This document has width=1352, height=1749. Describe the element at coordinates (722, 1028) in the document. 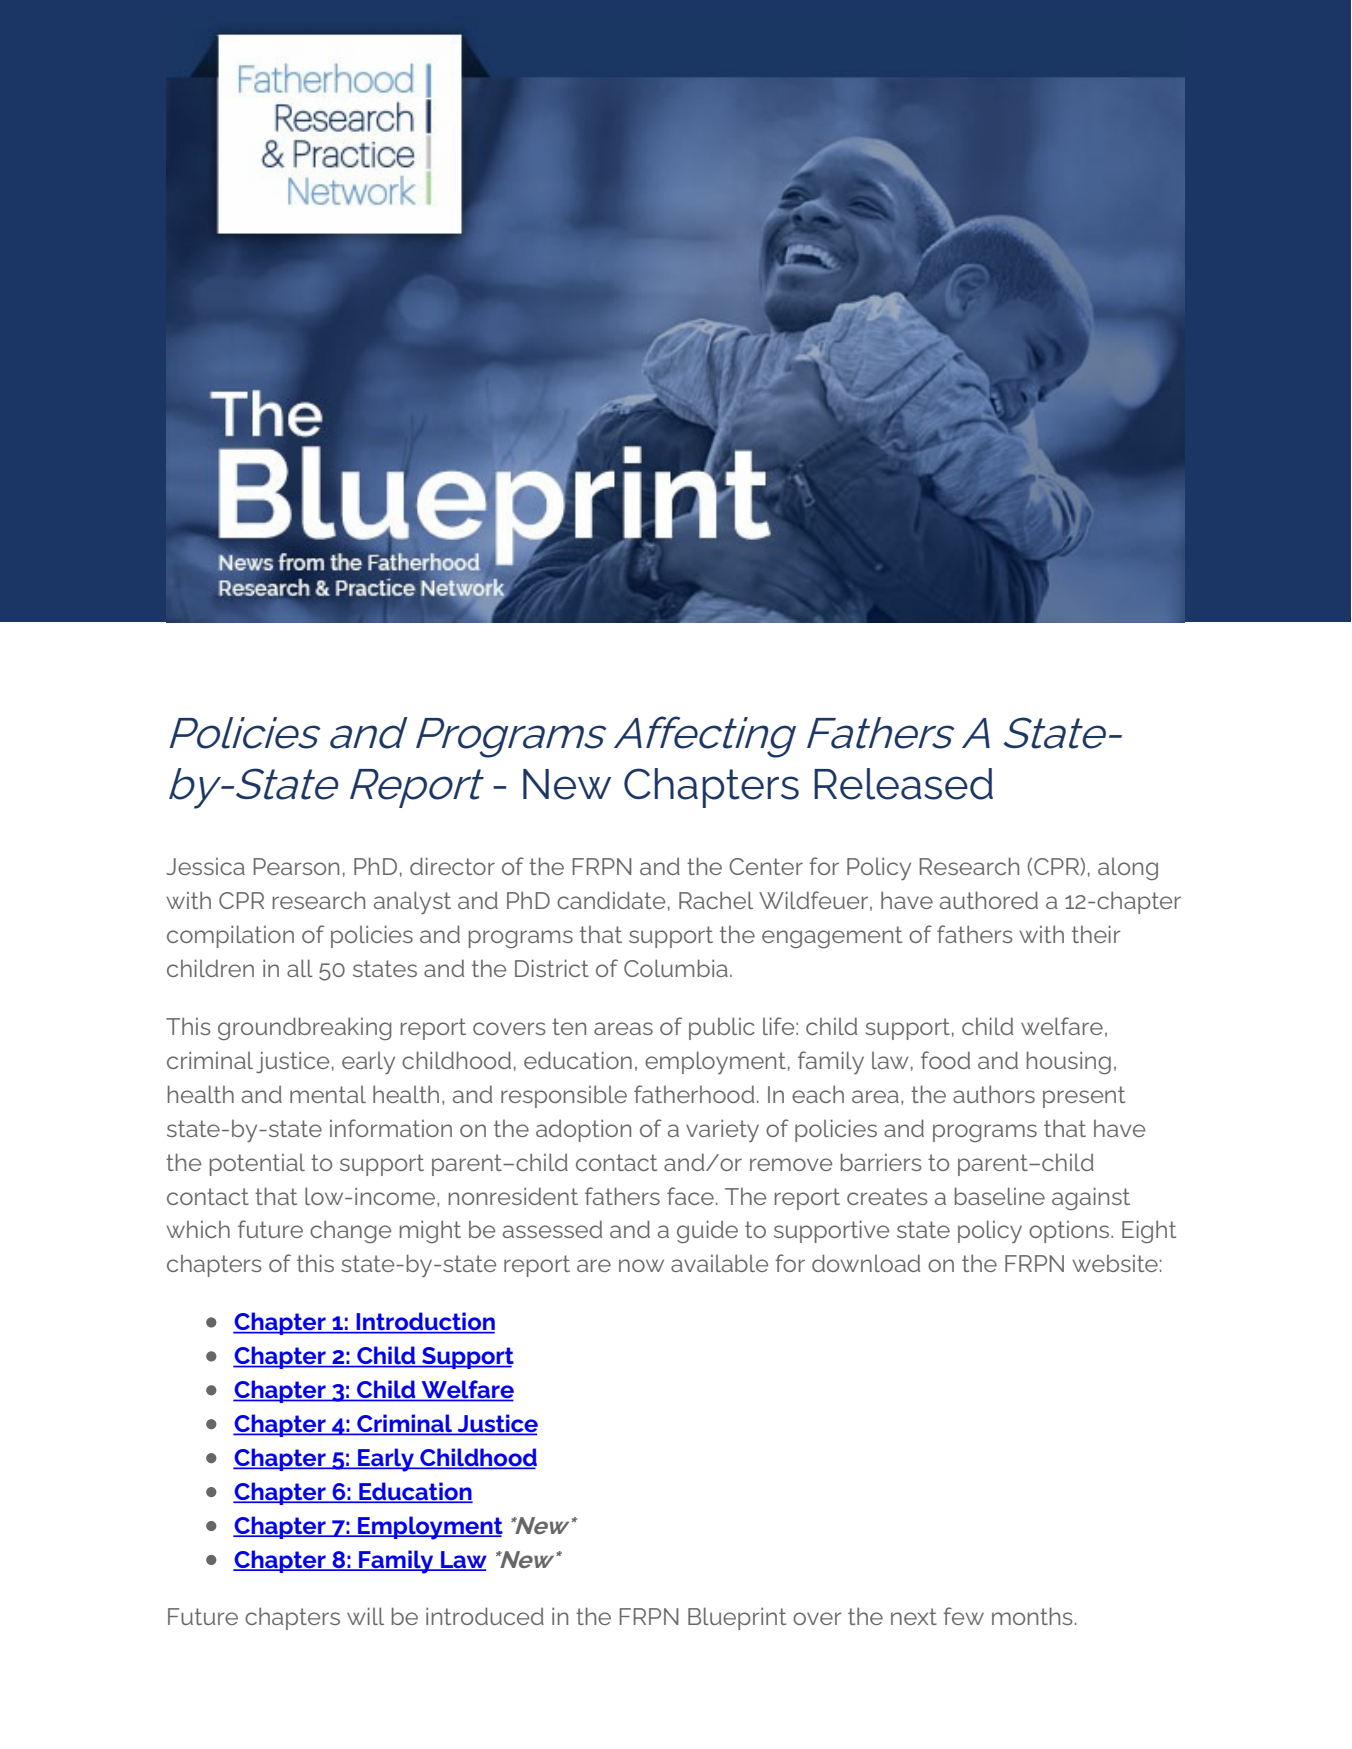

I see `public` at that location.
